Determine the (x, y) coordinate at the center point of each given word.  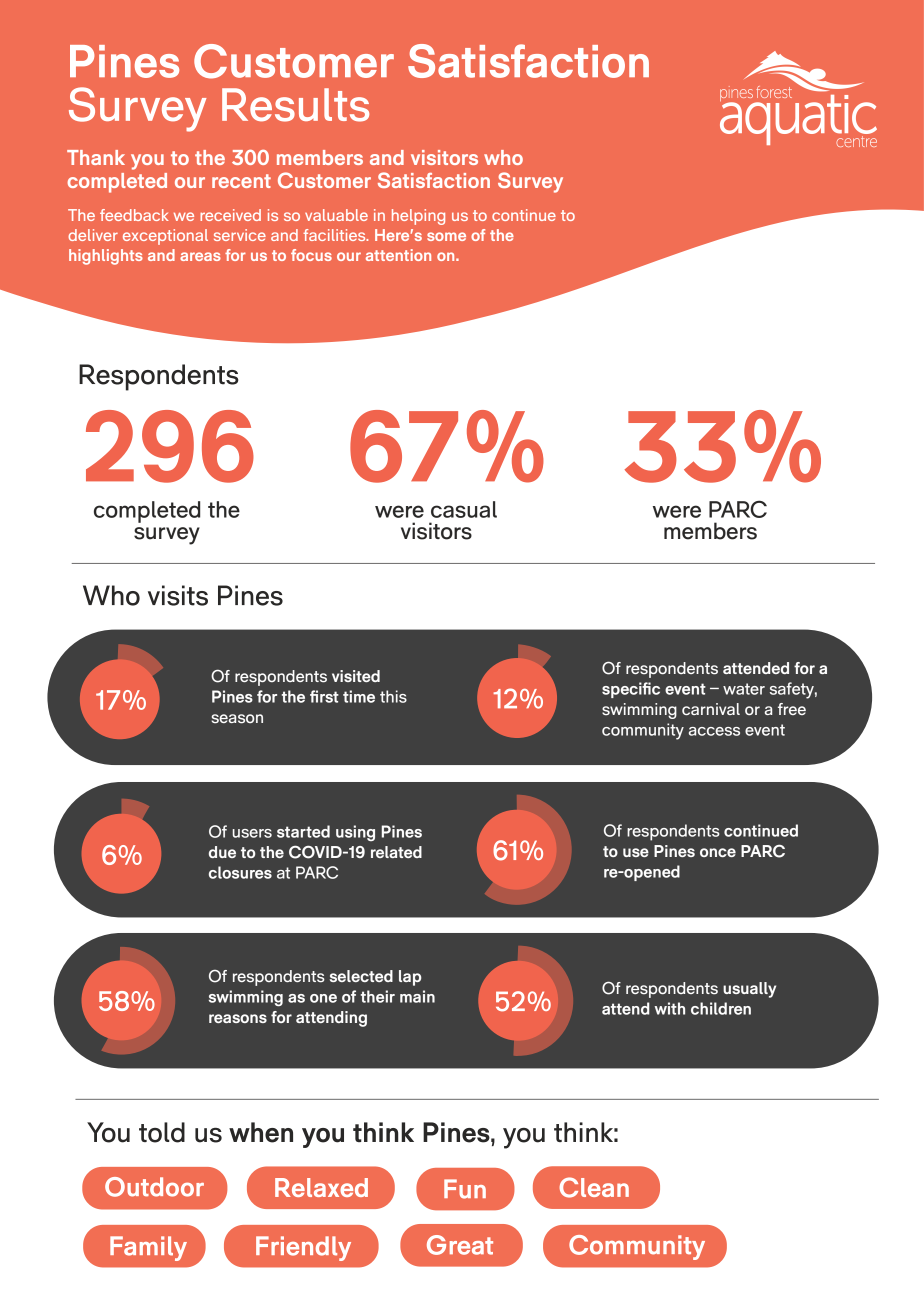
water (744, 689)
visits (178, 595)
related (396, 852)
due (222, 852)
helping (418, 217)
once (718, 852)
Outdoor (154, 1187)
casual (464, 509)
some (446, 236)
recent (241, 181)
